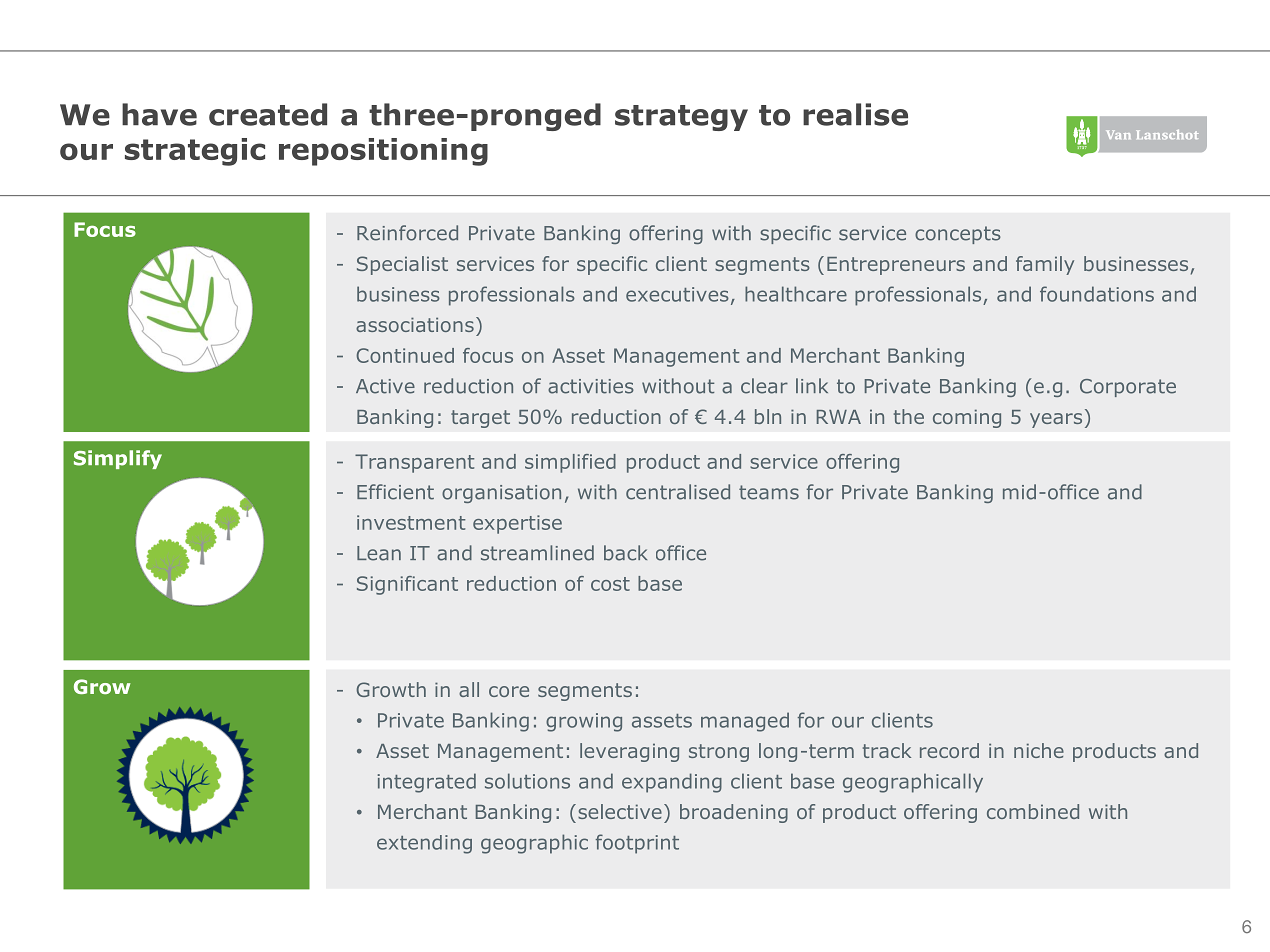 The image size is (1270, 952). Describe the element at coordinates (620, 811) in the screenshot. I see `selective` at that location.
